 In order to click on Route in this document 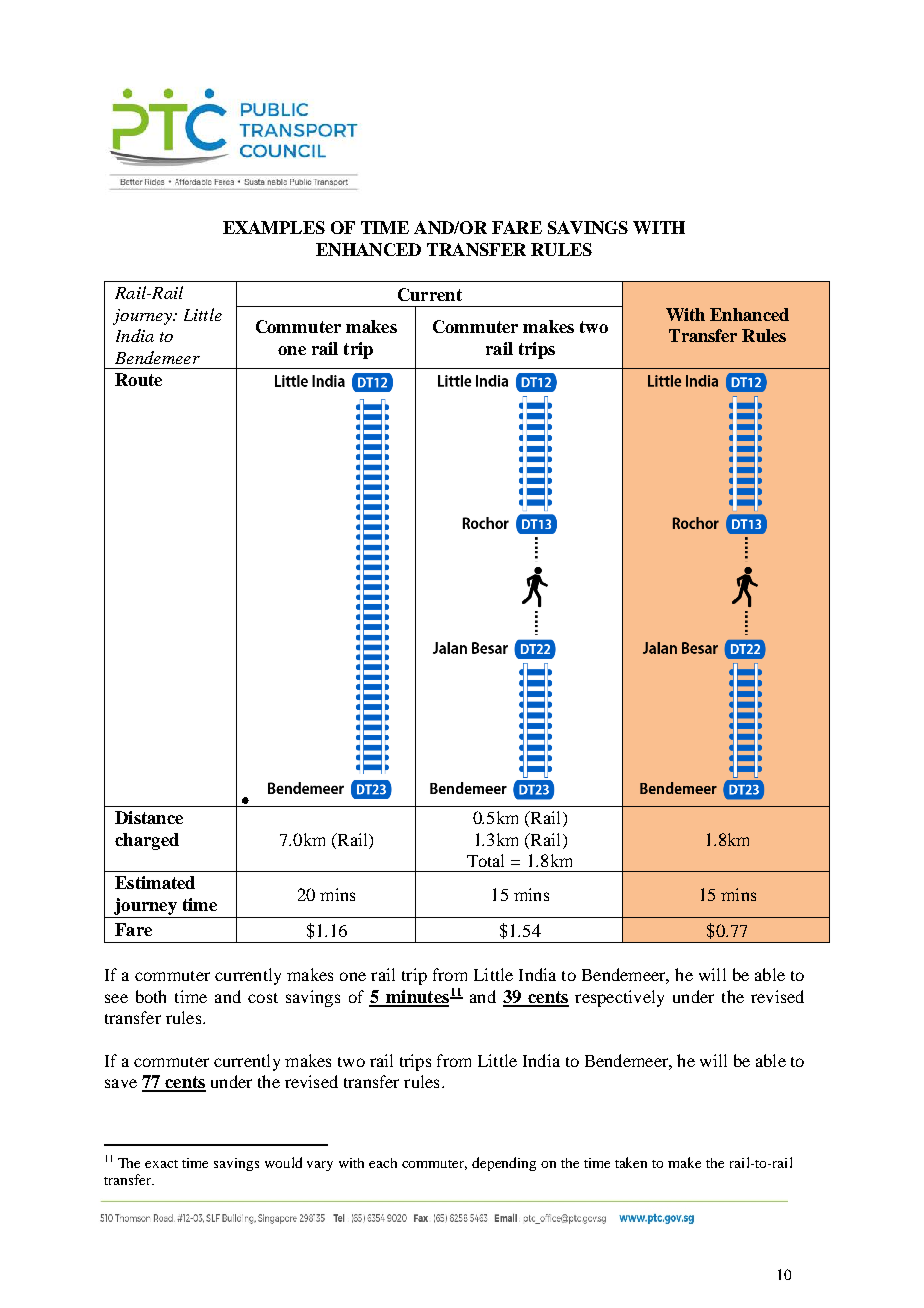, I will do `click(138, 379)`.
